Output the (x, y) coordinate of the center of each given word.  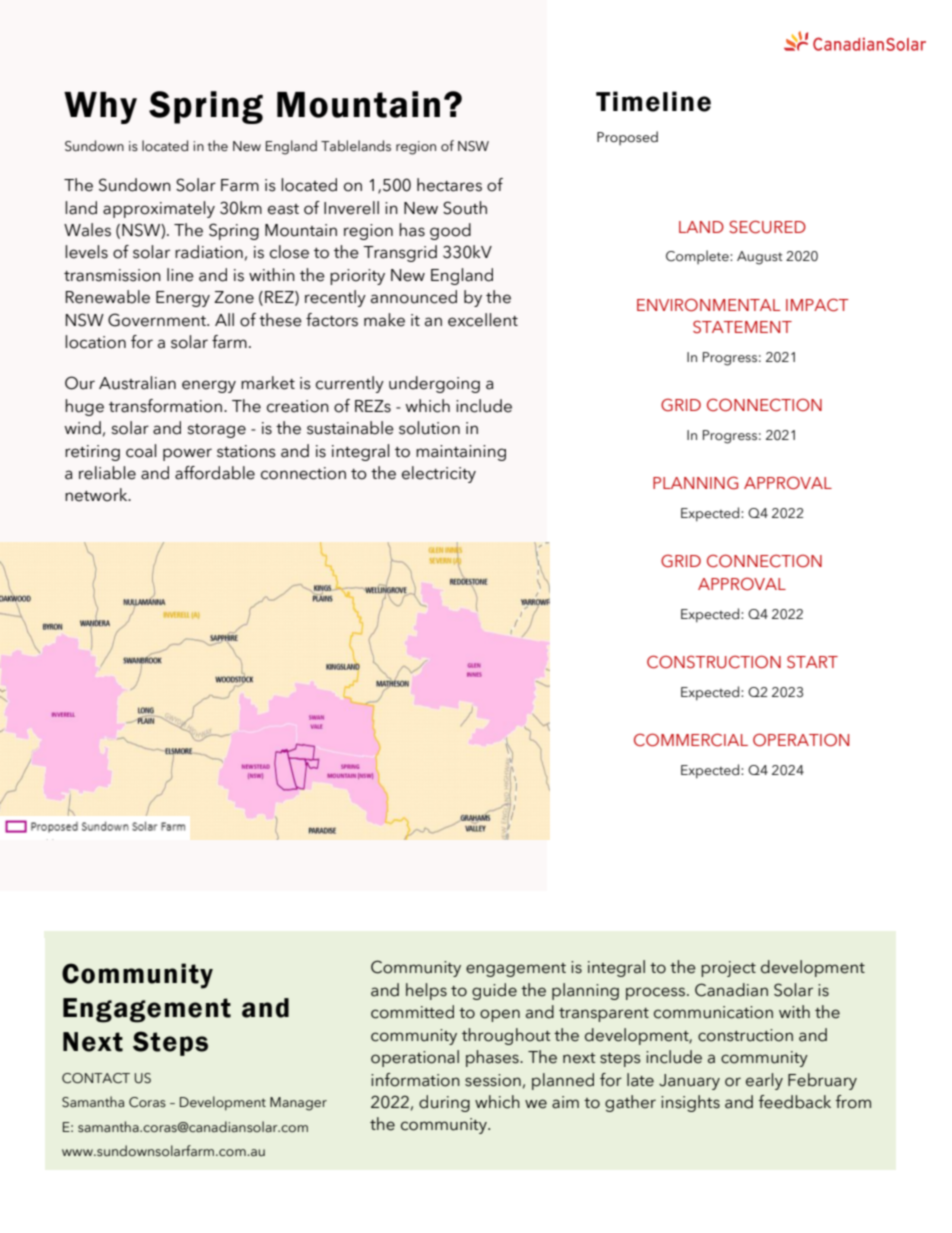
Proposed (627, 138)
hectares (449, 185)
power (187, 454)
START (812, 661)
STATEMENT (742, 326)
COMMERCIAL (691, 740)
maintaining (461, 453)
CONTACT (96, 1078)
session (493, 1080)
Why (100, 108)
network (97, 495)
